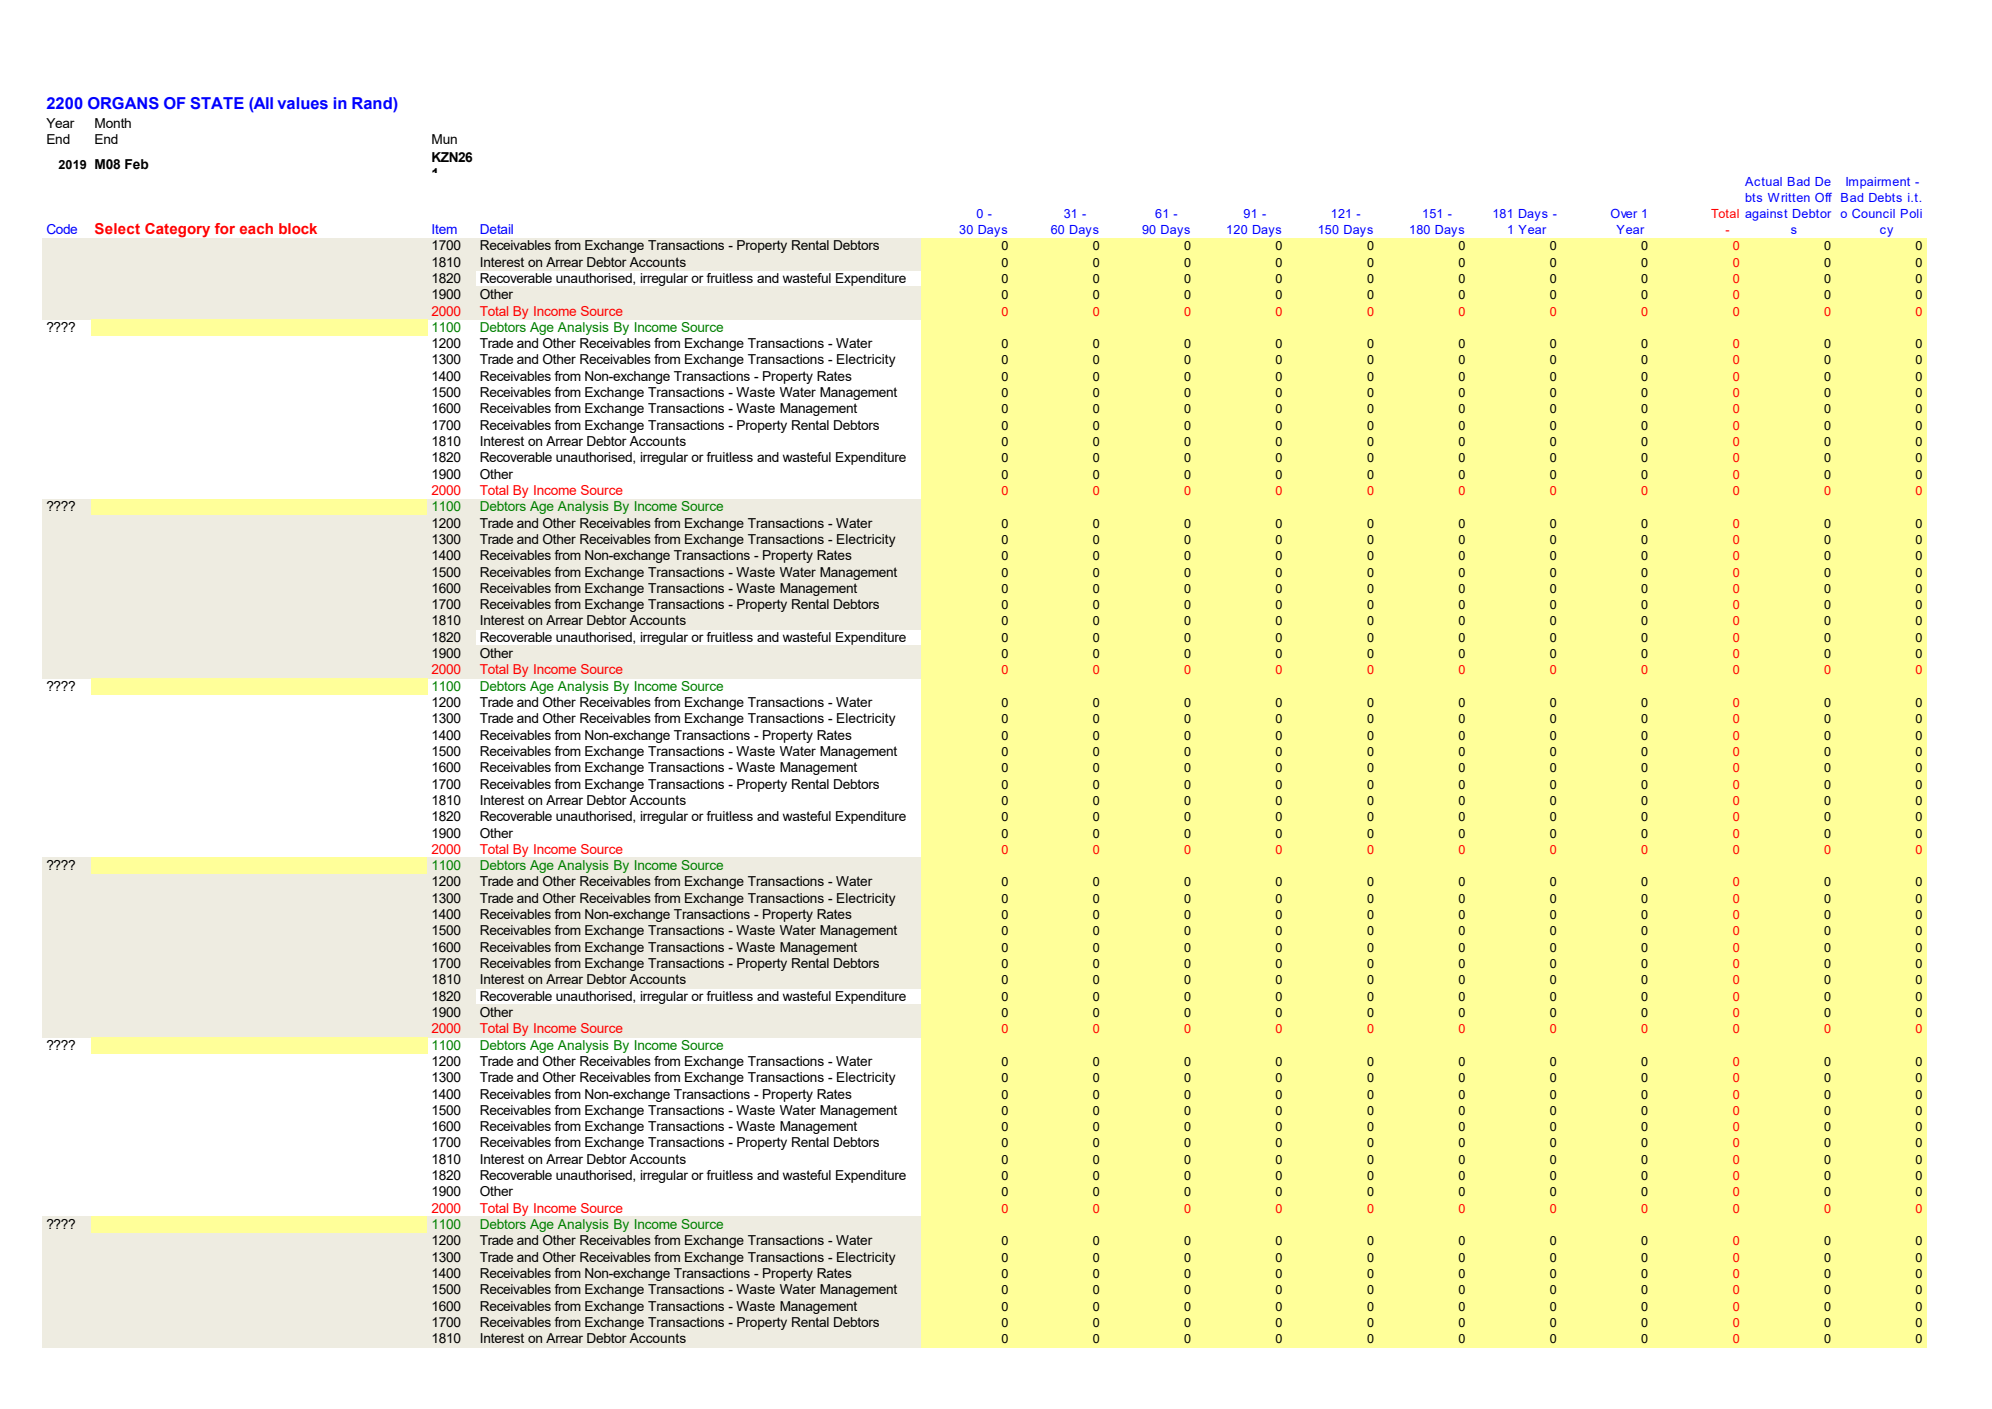 This screenshot has height=1409, width=1992. What do you see at coordinates (444, 139) in the screenshot?
I see `Mun` at bounding box center [444, 139].
